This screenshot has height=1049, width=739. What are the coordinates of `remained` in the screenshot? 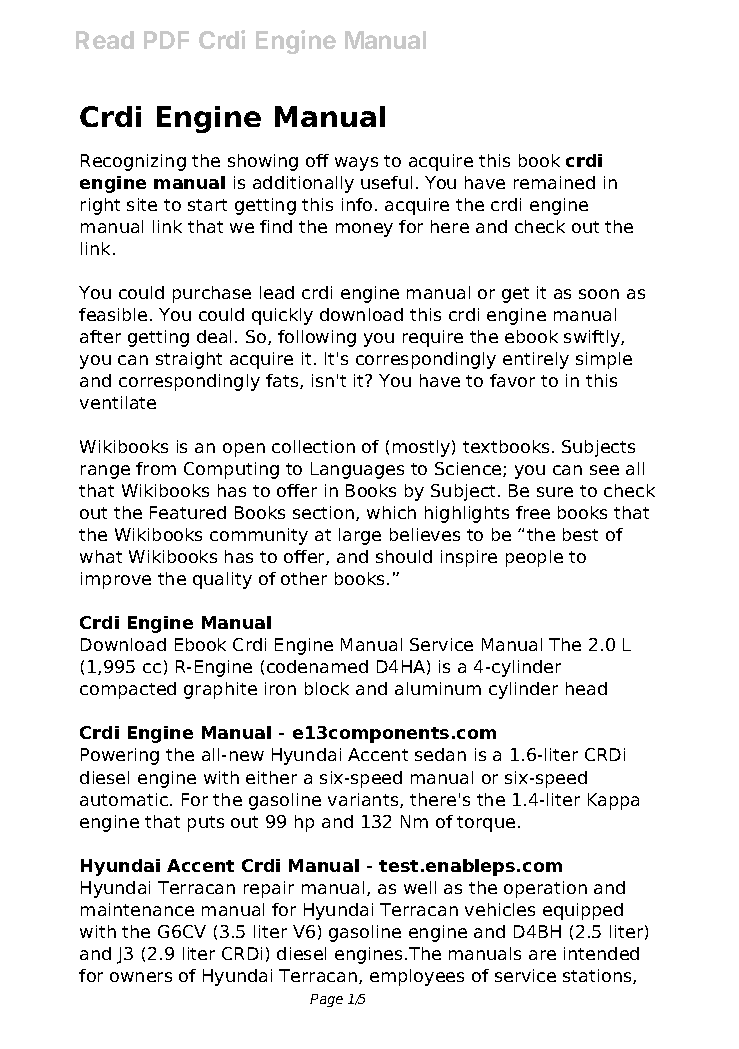 It's located at (554, 182).
